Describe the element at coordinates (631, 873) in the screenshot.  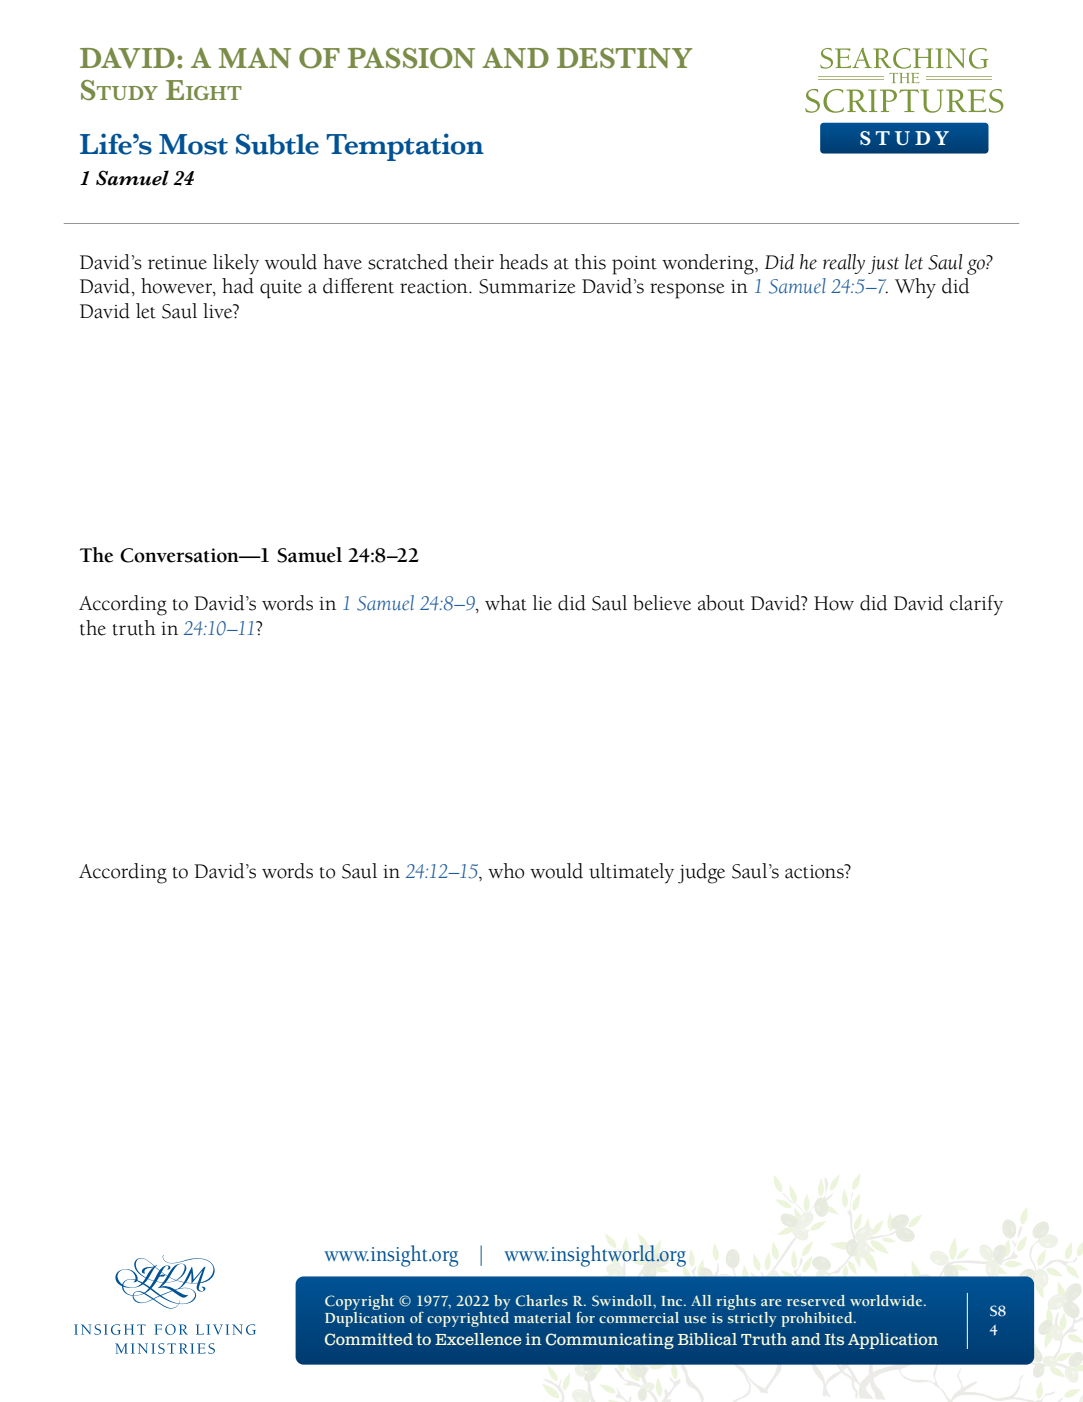
I see `ultimately` at that location.
